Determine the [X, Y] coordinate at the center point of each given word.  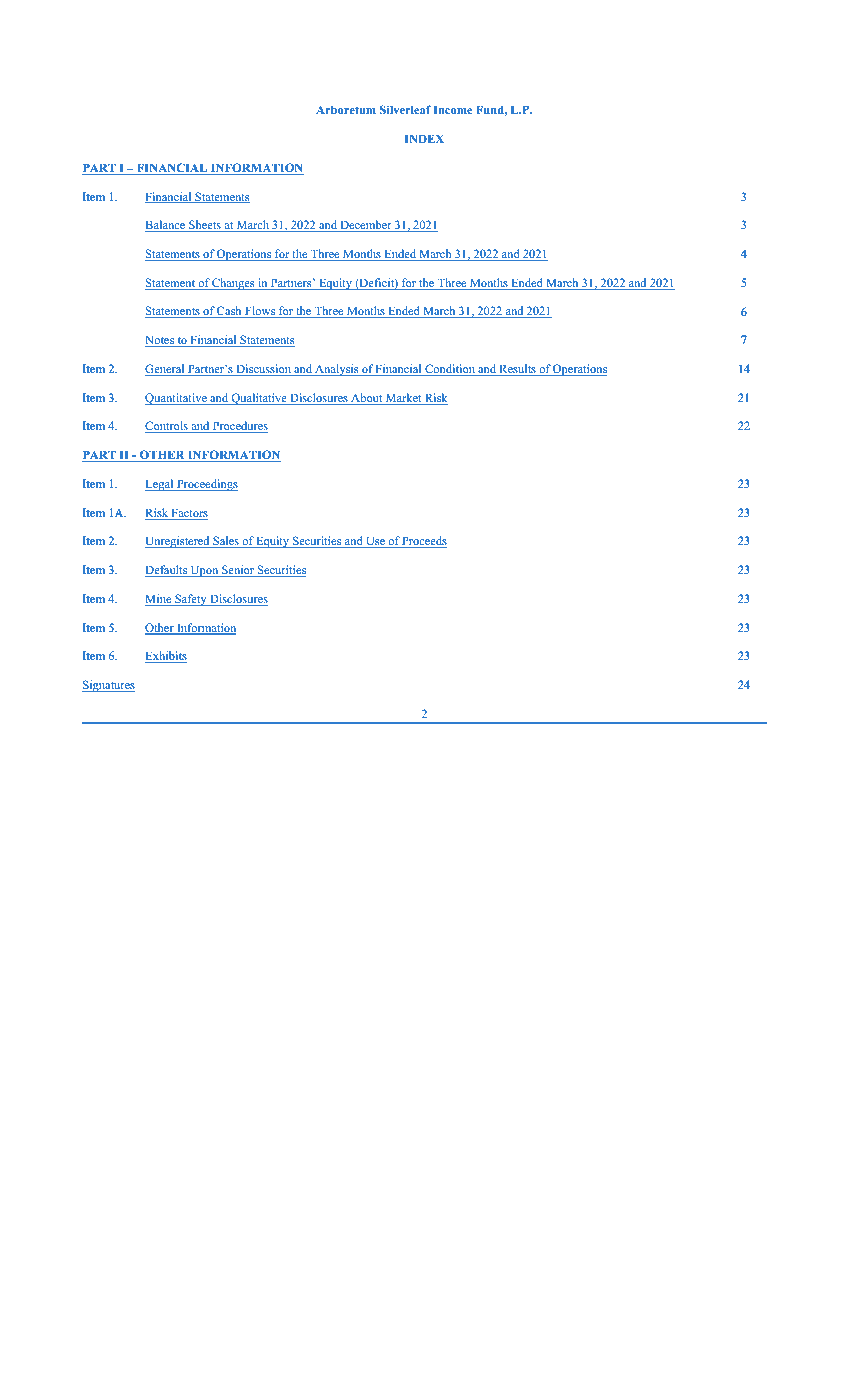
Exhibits [166, 657]
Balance [166, 226]
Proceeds [424, 542]
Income [452, 109]
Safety [191, 600]
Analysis [337, 370]
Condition [450, 370]
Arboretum [346, 109]
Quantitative [177, 399]
